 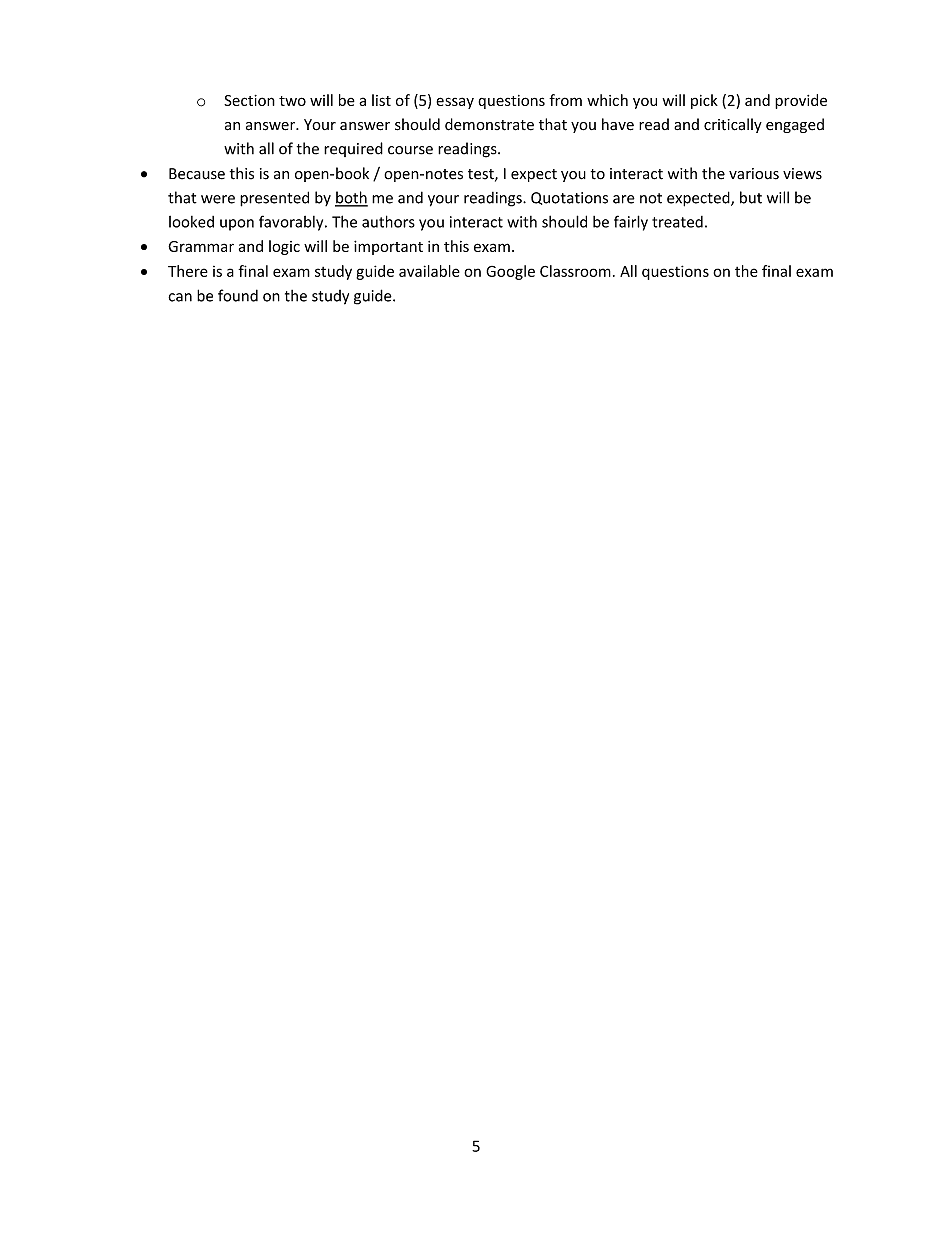 What do you see at coordinates (238, 295) in the image?
I see `found` at bounding box center [238, 295].
